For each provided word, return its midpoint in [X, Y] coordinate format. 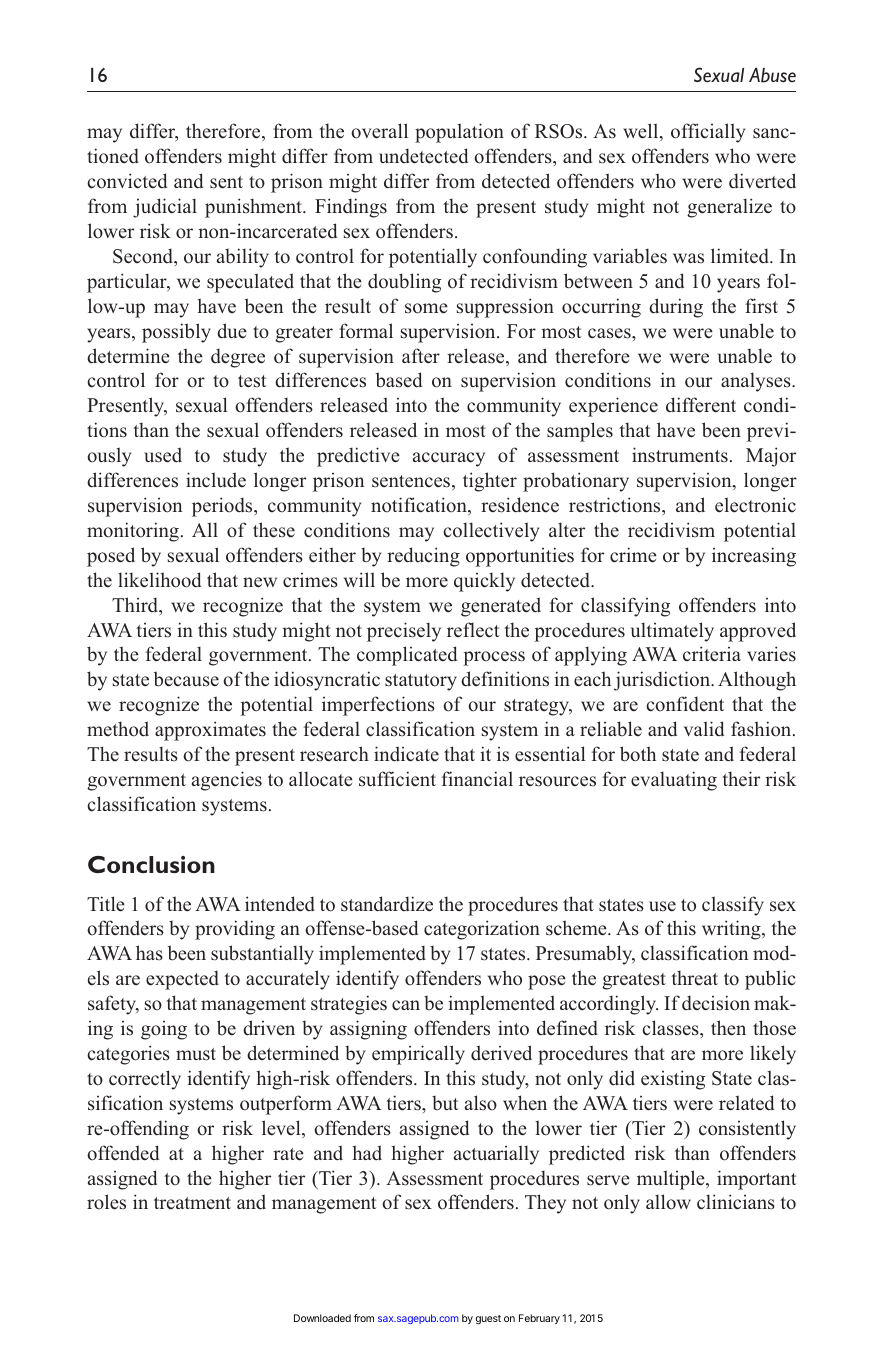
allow [668, 1202]
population [459, 133]
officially [708, 133]
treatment [192, 1203]
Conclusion [151, 864]
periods [223, 507]
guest [488, 1320]
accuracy [449, 459]
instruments [680, 455]
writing [732, 930]
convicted [127, 181]
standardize [387, 904]
